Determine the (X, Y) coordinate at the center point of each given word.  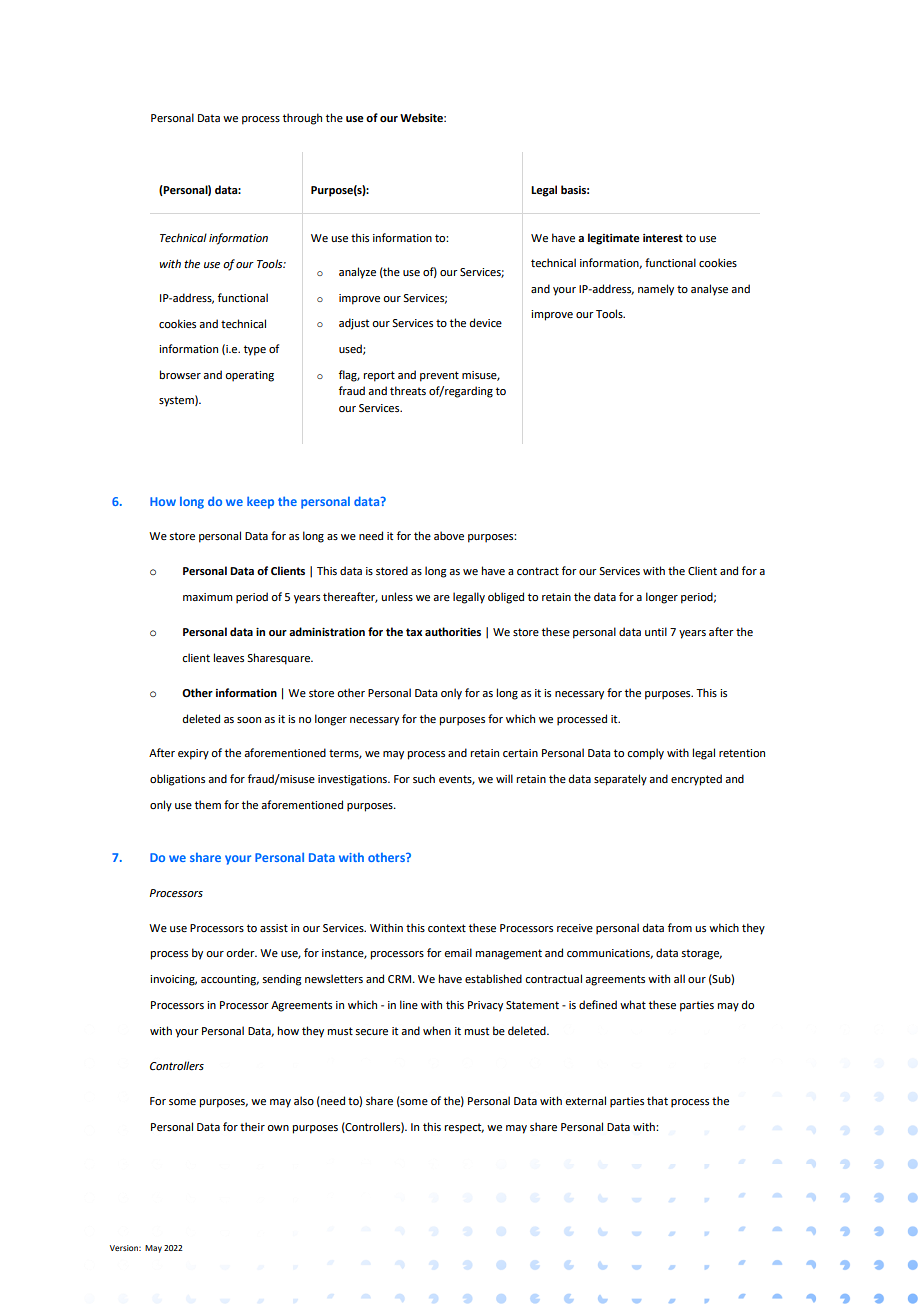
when (437, 1030)
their (252, 1126)
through (302, 119)
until (656, 631)
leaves (229, 657)
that (657, 1100)
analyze (357, 273)
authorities (453, 632)
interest (663, 238)
